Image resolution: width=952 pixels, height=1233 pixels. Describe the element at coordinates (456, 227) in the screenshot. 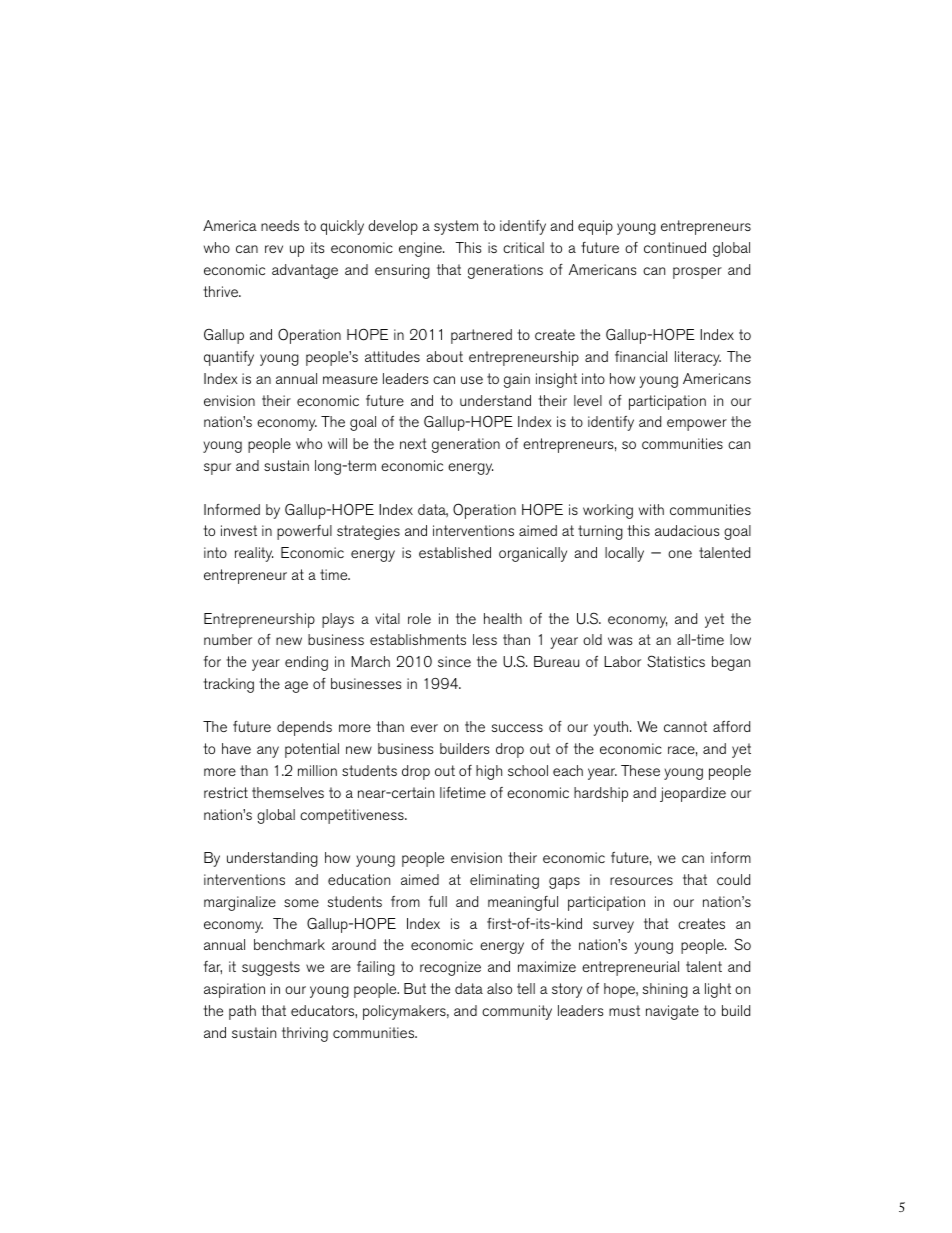

I see `system` at that location.
